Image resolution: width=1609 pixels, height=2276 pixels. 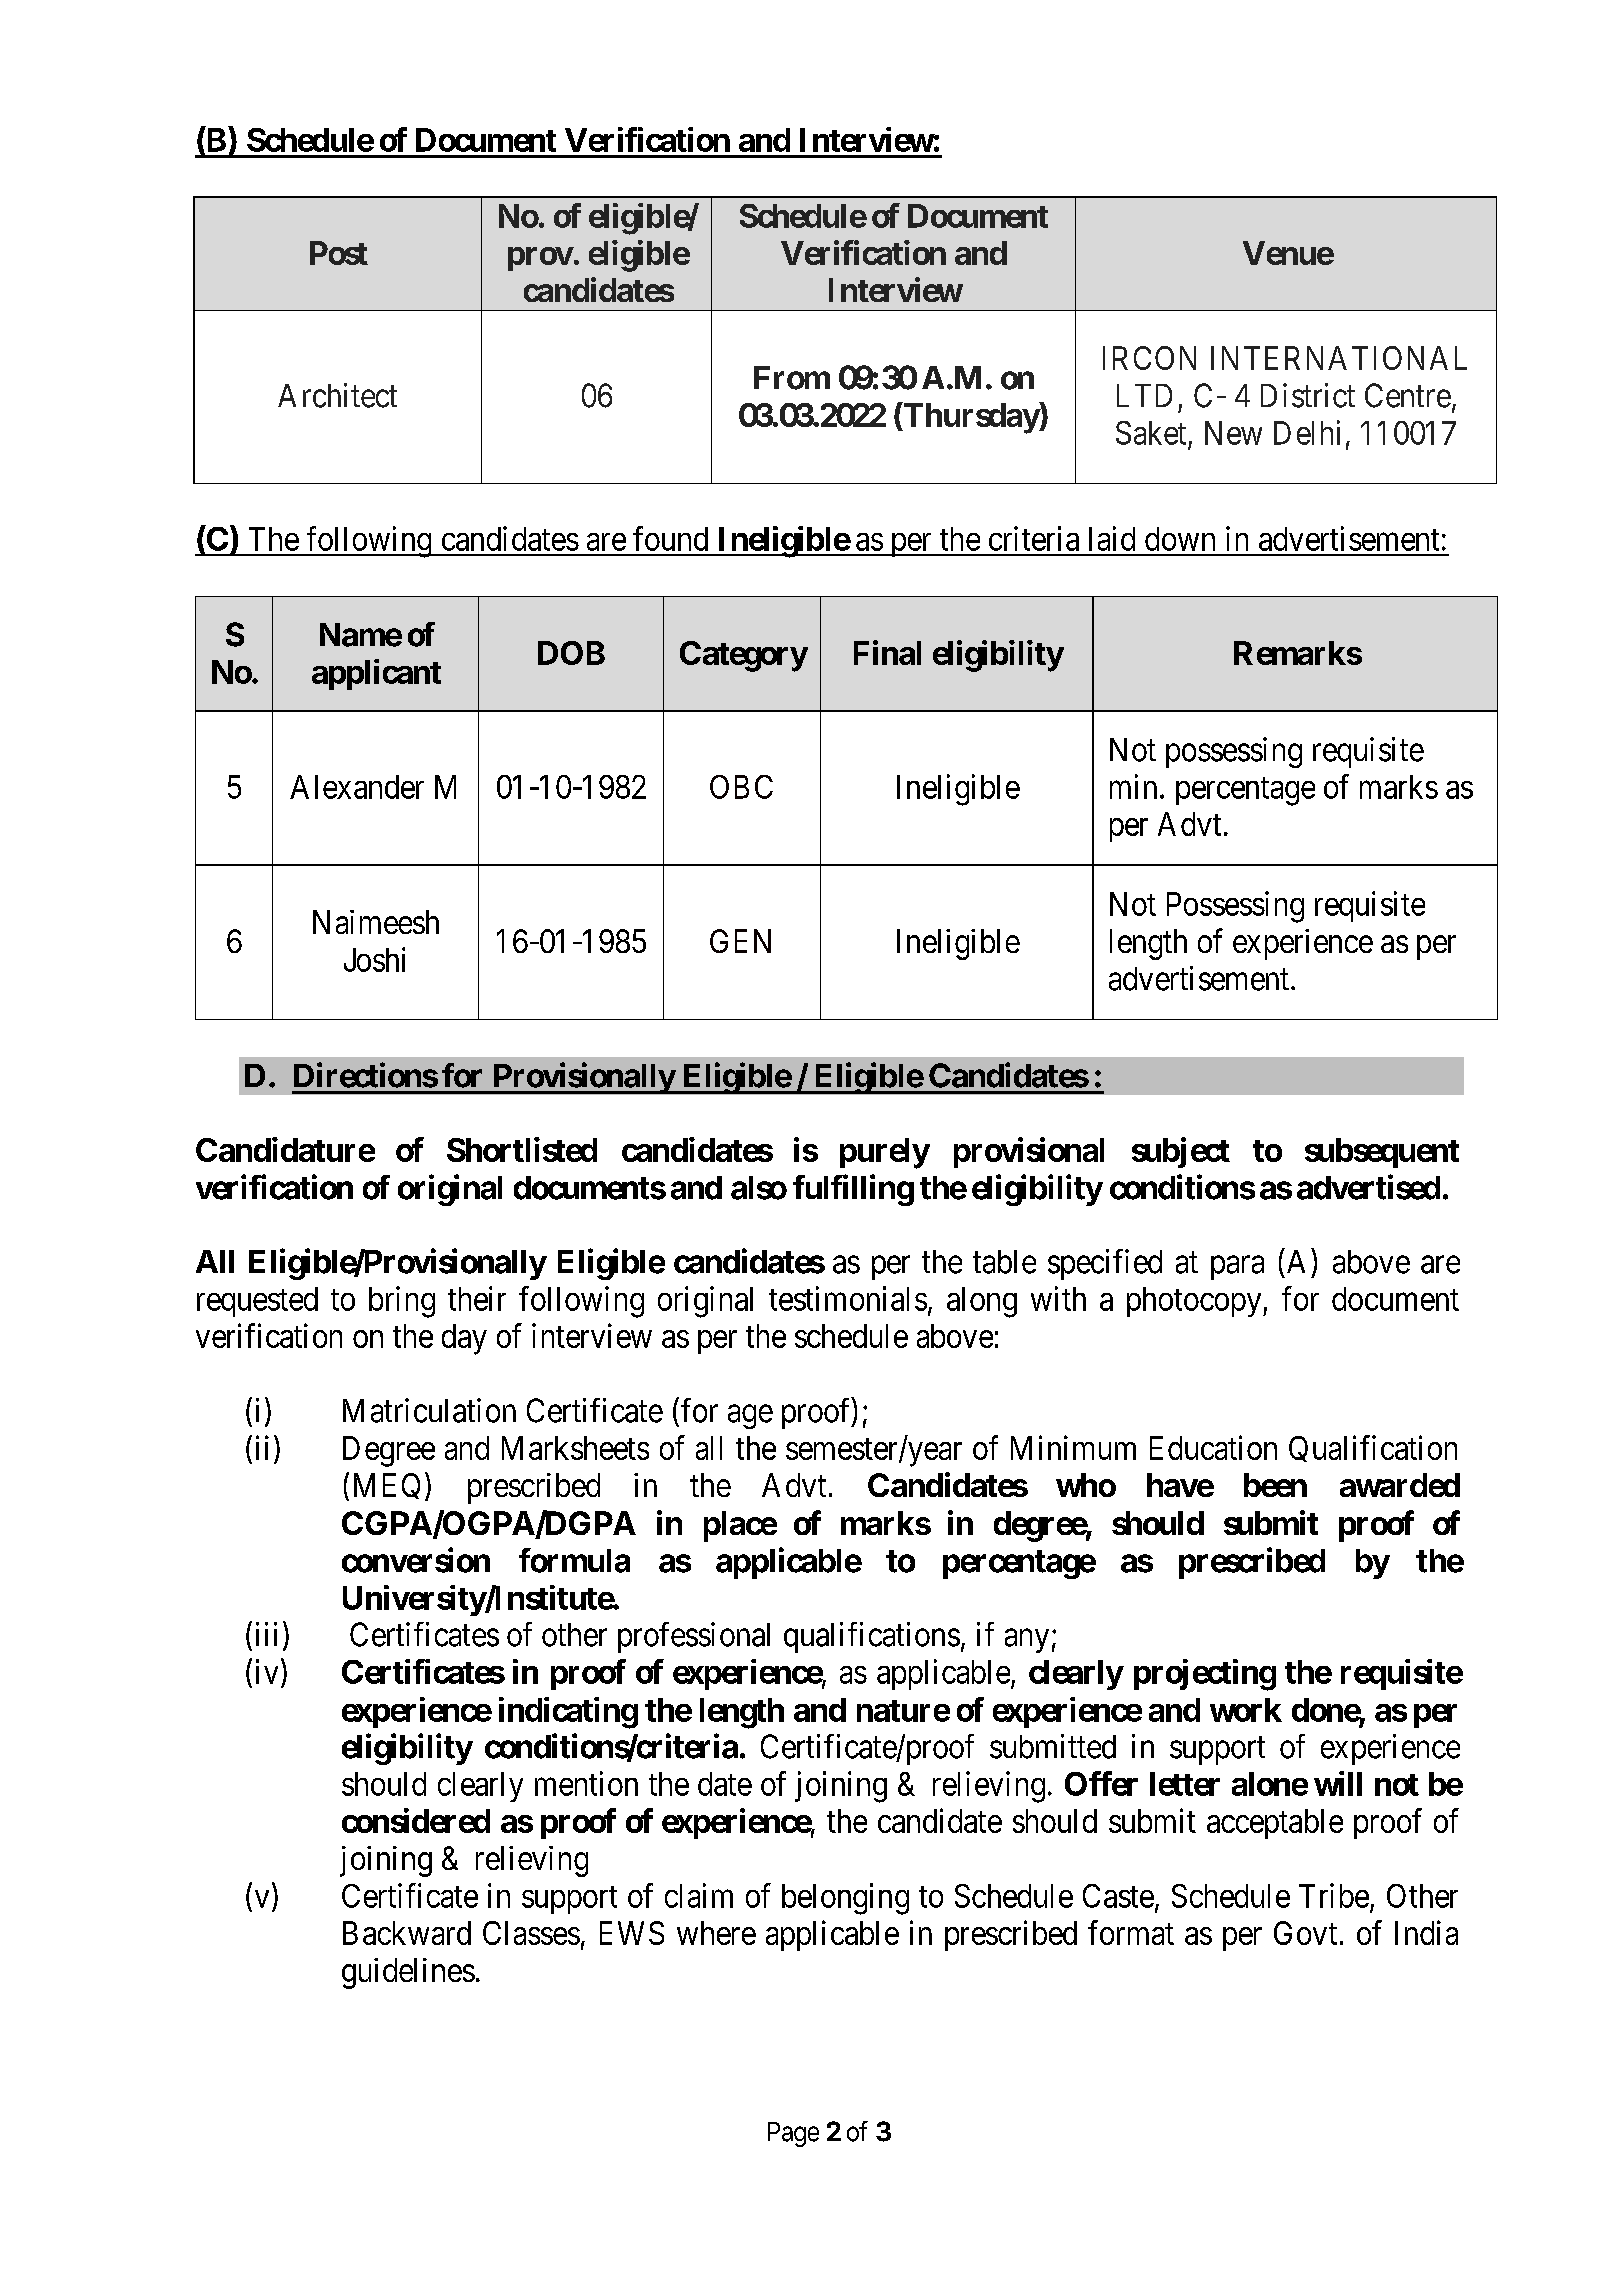 What do you see at coordinates (1246, 1710) in the screenshot?
I see `work` at bounding box center [1246, 1710].
